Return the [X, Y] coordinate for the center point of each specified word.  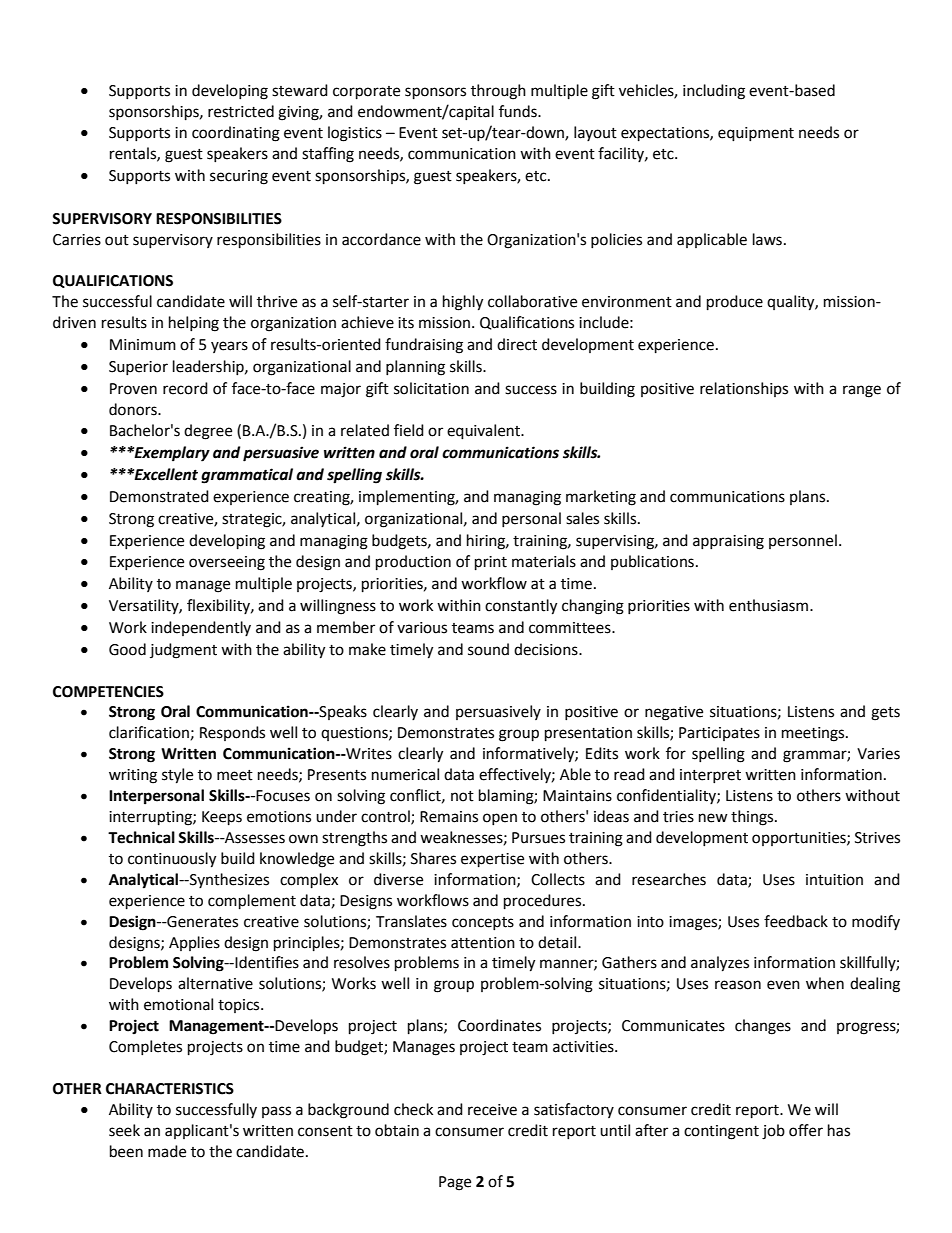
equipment [756, 134]
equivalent [485, 432]
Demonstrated [159, 496]
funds [519, 111]
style [177, 776]
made [167, 1151]
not [462, 796]
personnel [803, 541]
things [753, 818]
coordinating [236, 134]
